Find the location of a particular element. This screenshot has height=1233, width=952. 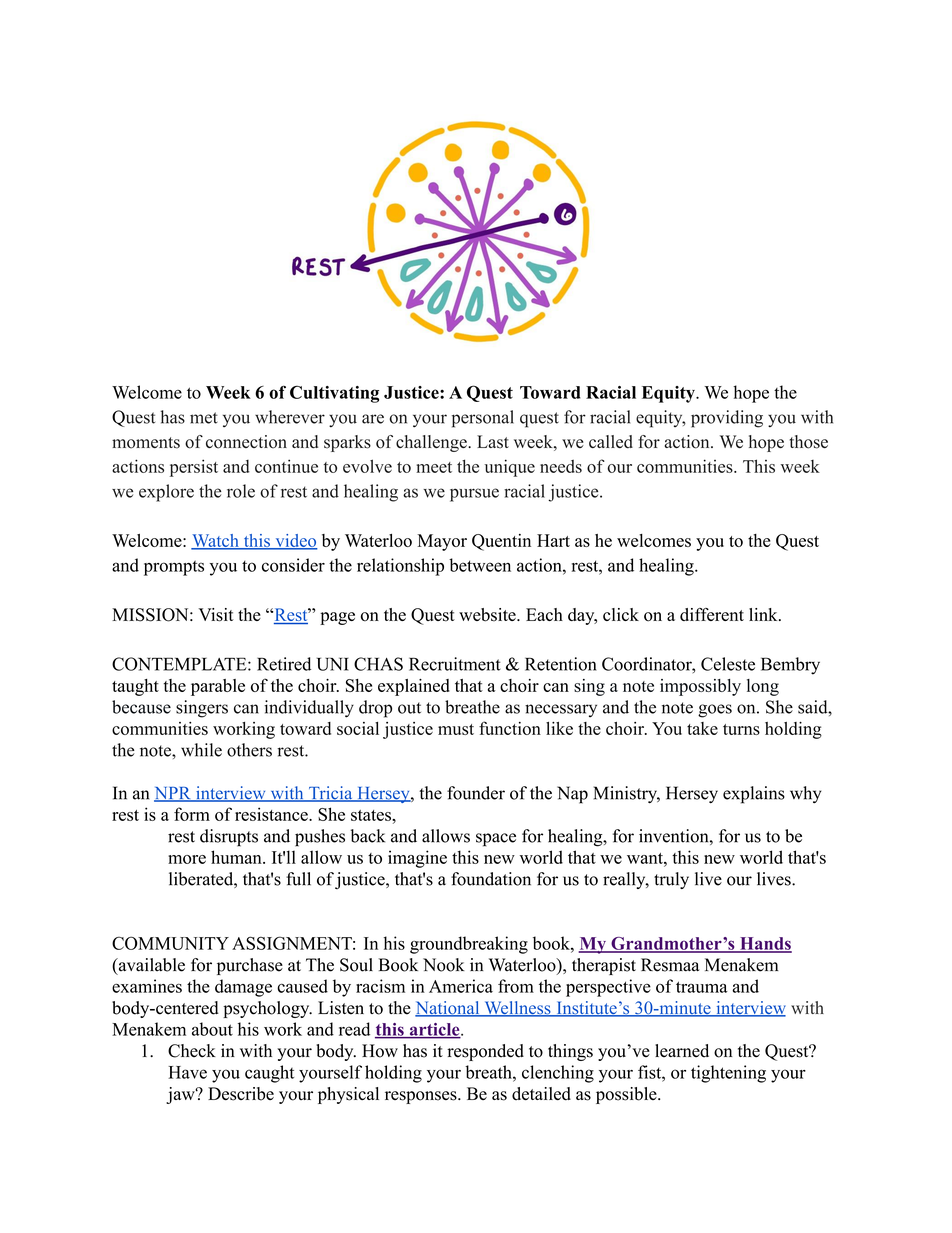

human is located at coordinates (237, 857).
